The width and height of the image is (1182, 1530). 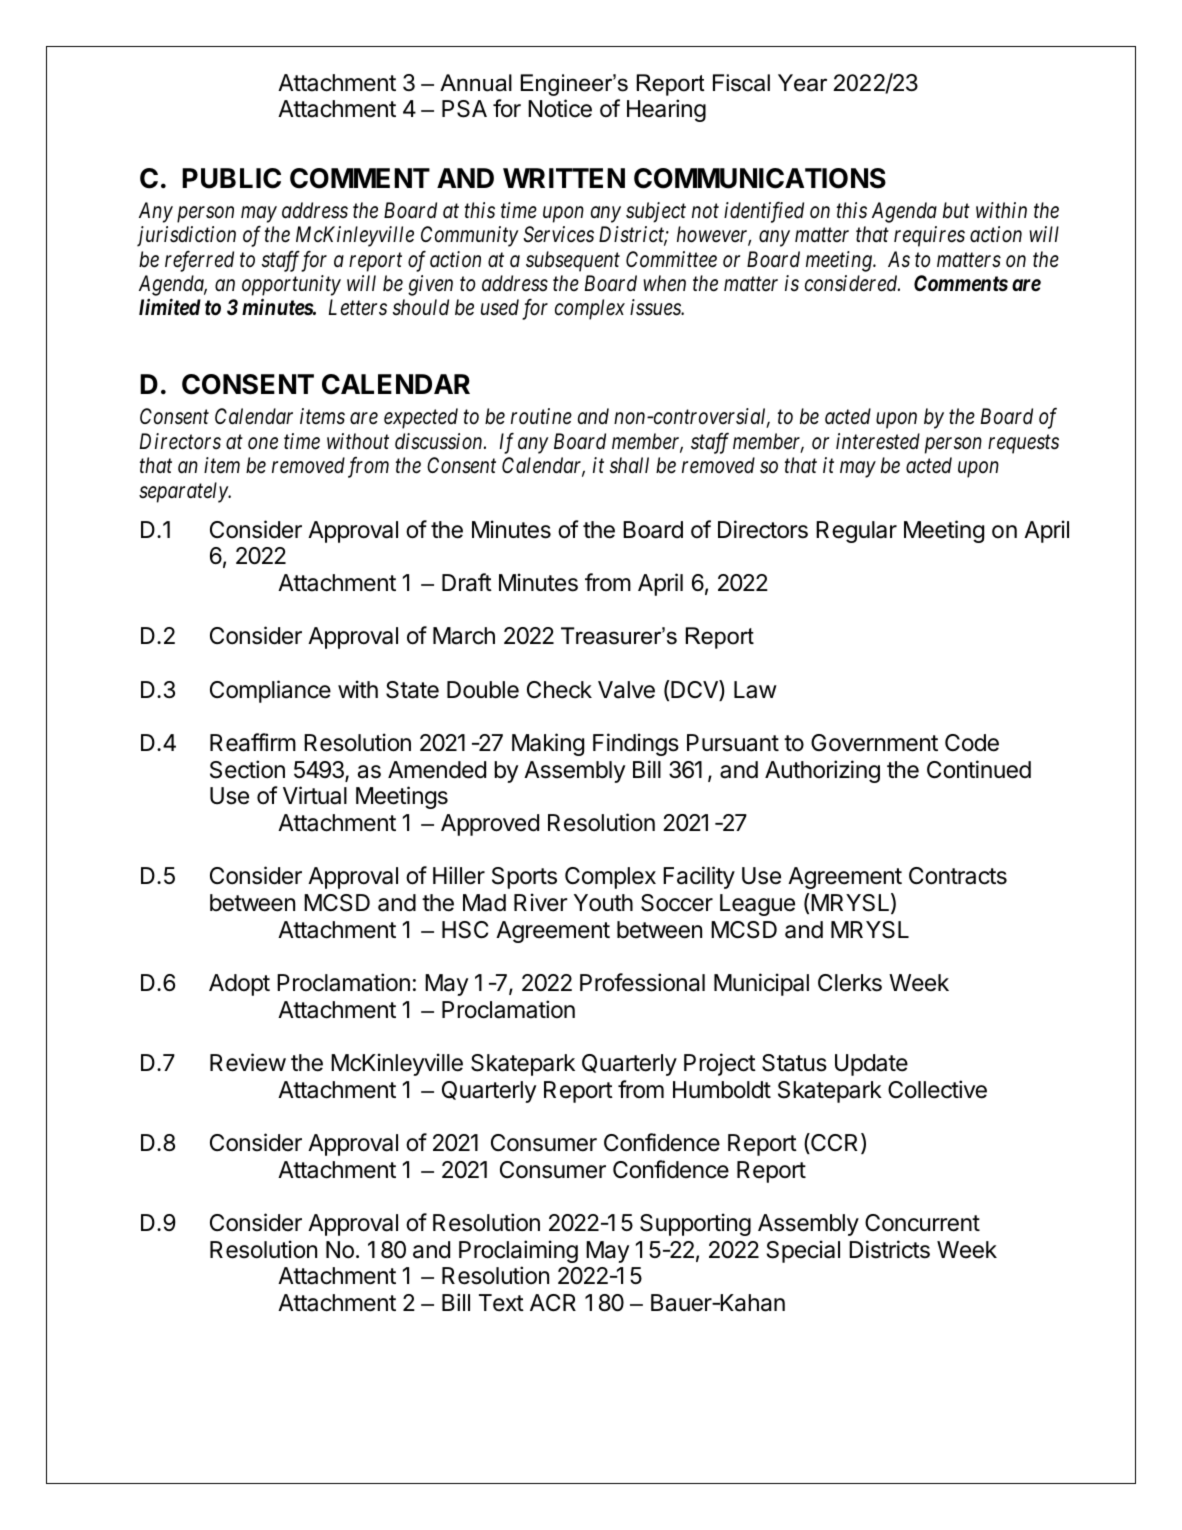 What do you see at coordinates (874, 743) in the image?
I see `Government` at bounding box center [874, 743].
